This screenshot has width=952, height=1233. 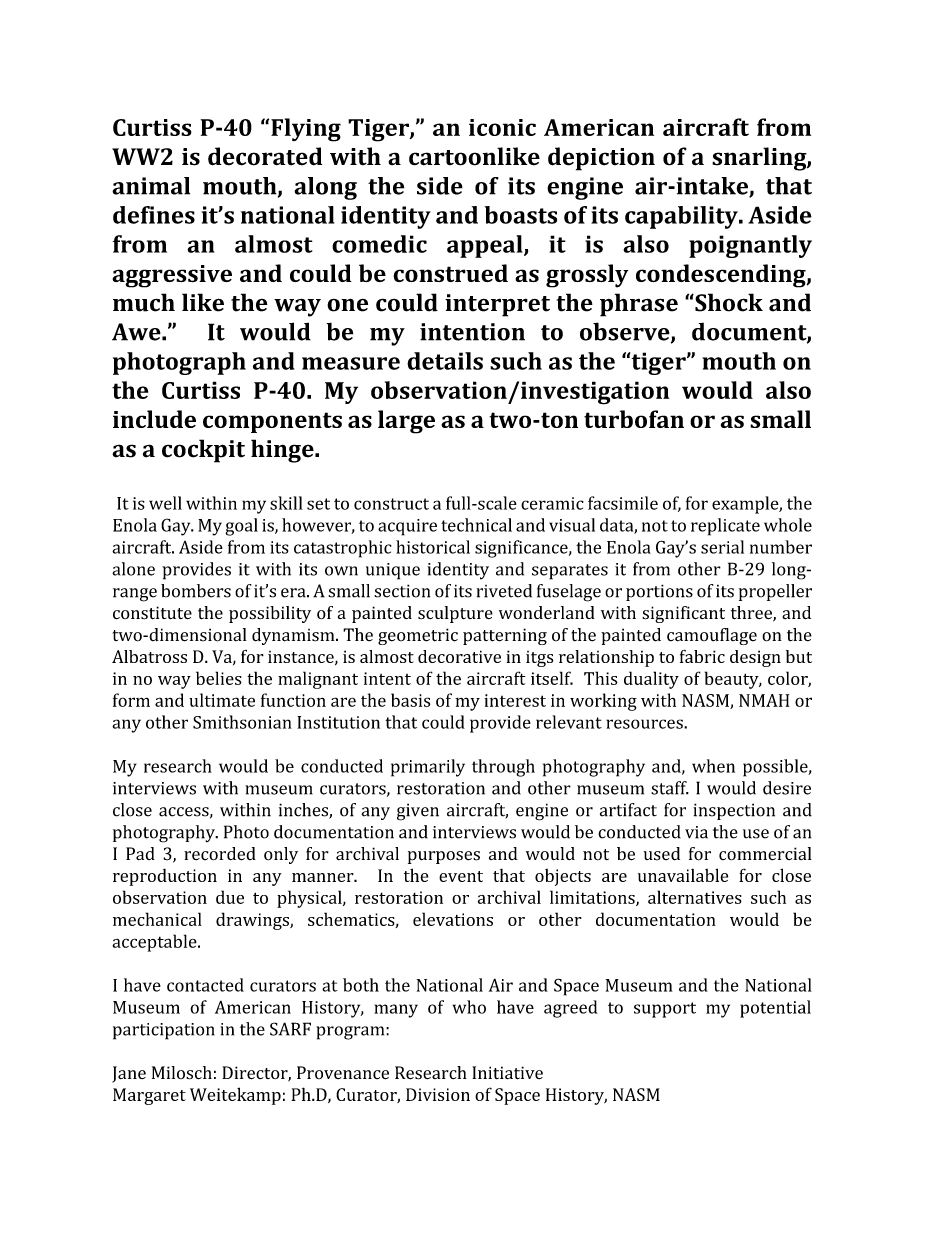 What do you see at coordinates (164, 1031) in the screenshot?
I see `participation` at bounding box center [164, 1031].
